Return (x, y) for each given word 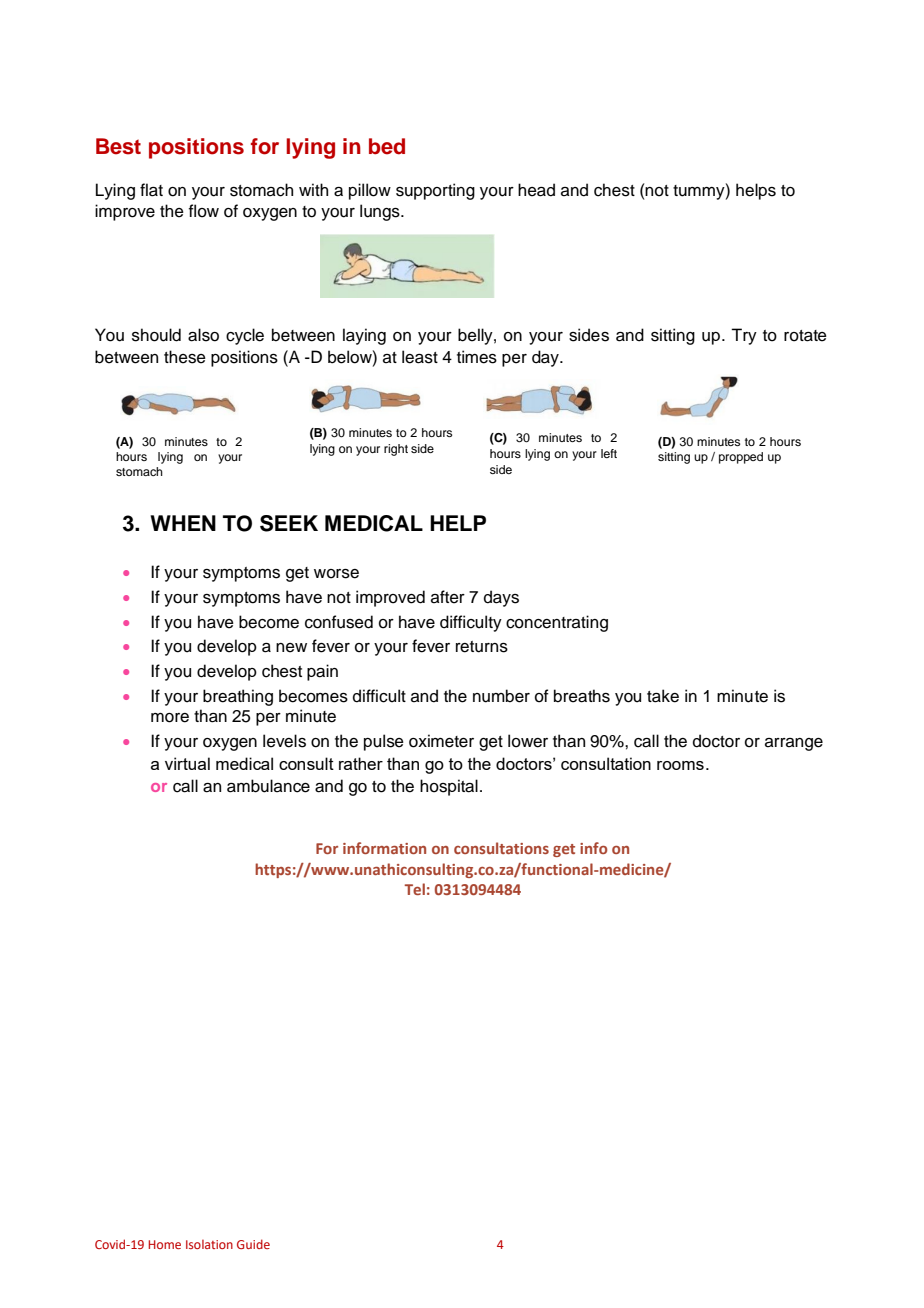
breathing (238, 697)
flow (204, 211)
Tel (415, 889)
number (501, 696)
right (396, 450)
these (185, 357)
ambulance (268, 786)
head (536, 190)
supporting (435, 191)
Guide (253, 1244)
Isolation (209, 1244)
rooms (680, 765)
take (663, 696)
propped (741, 458)
